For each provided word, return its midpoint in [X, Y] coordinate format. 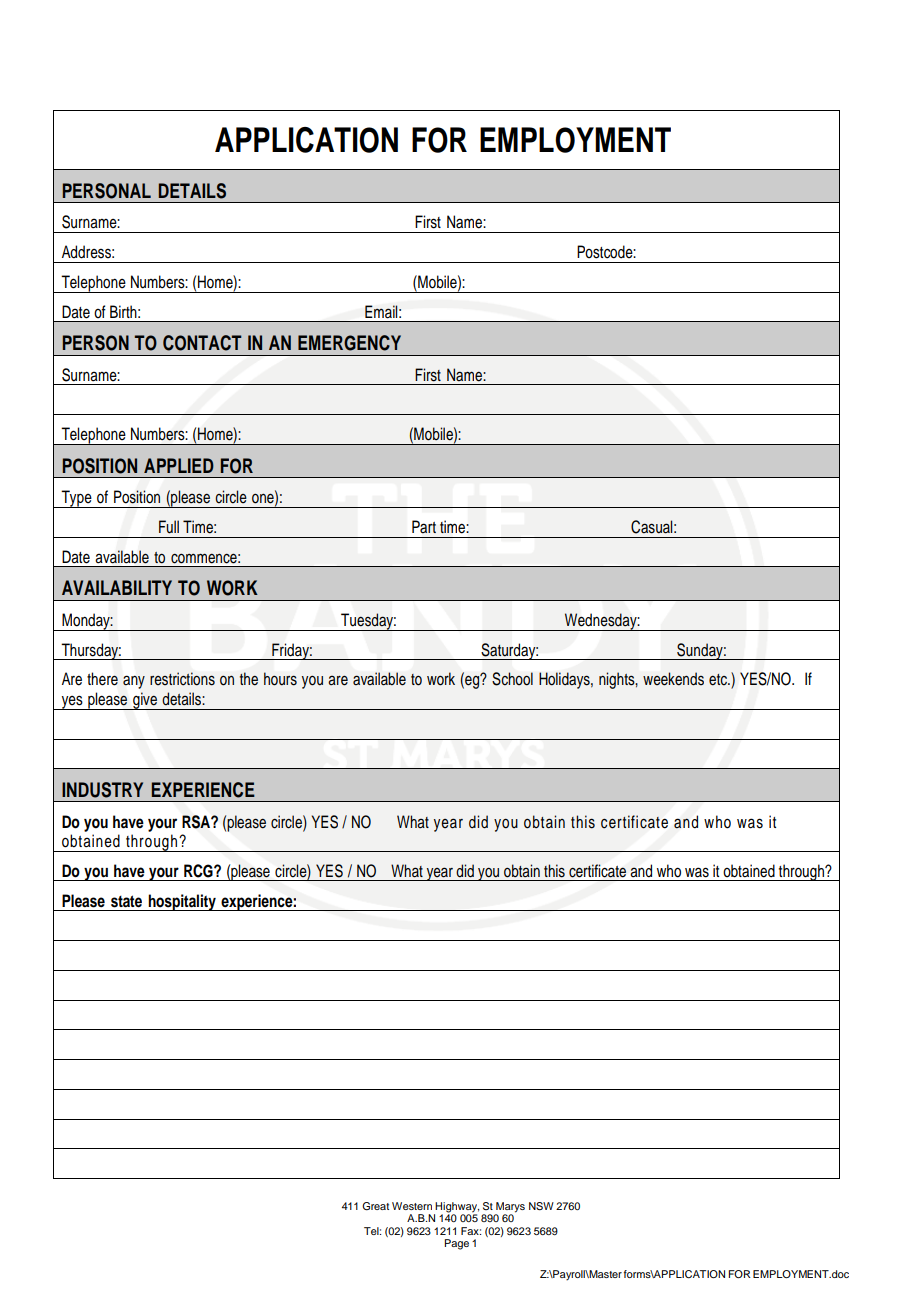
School [512, 679]
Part [424, 527]
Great [375, 1206]
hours [280, 679]
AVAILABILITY [117, 587]
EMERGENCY [349, 343]
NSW [541, 1206]
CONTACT [202, 343]
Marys [510, 1207]
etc [719, 680]
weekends [673, 679]
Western [412, 1206]
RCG [199, 871]
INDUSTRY [102, 790]
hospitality [182, 902]
